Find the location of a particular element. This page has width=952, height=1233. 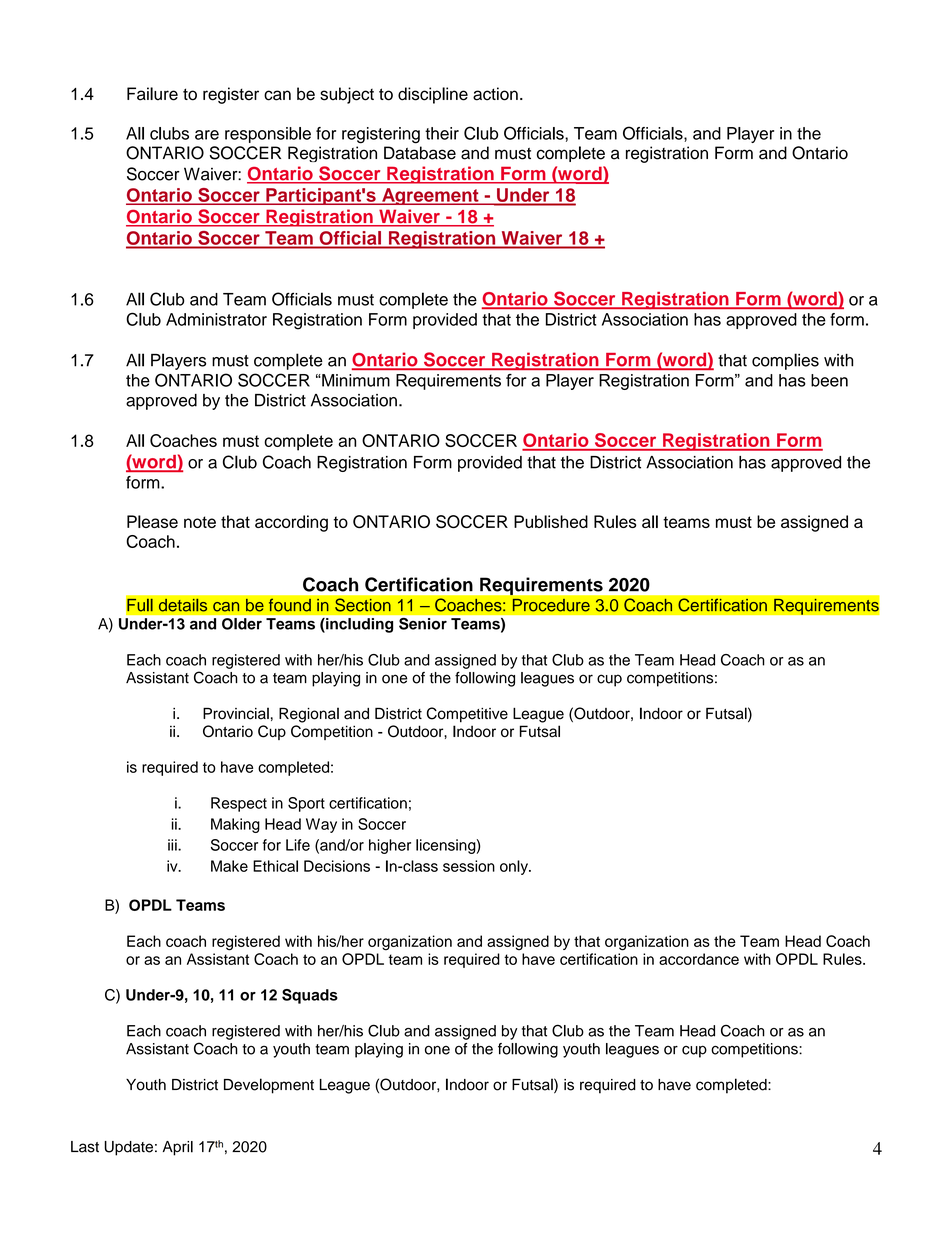

are is located at coordinates (207, 135).
